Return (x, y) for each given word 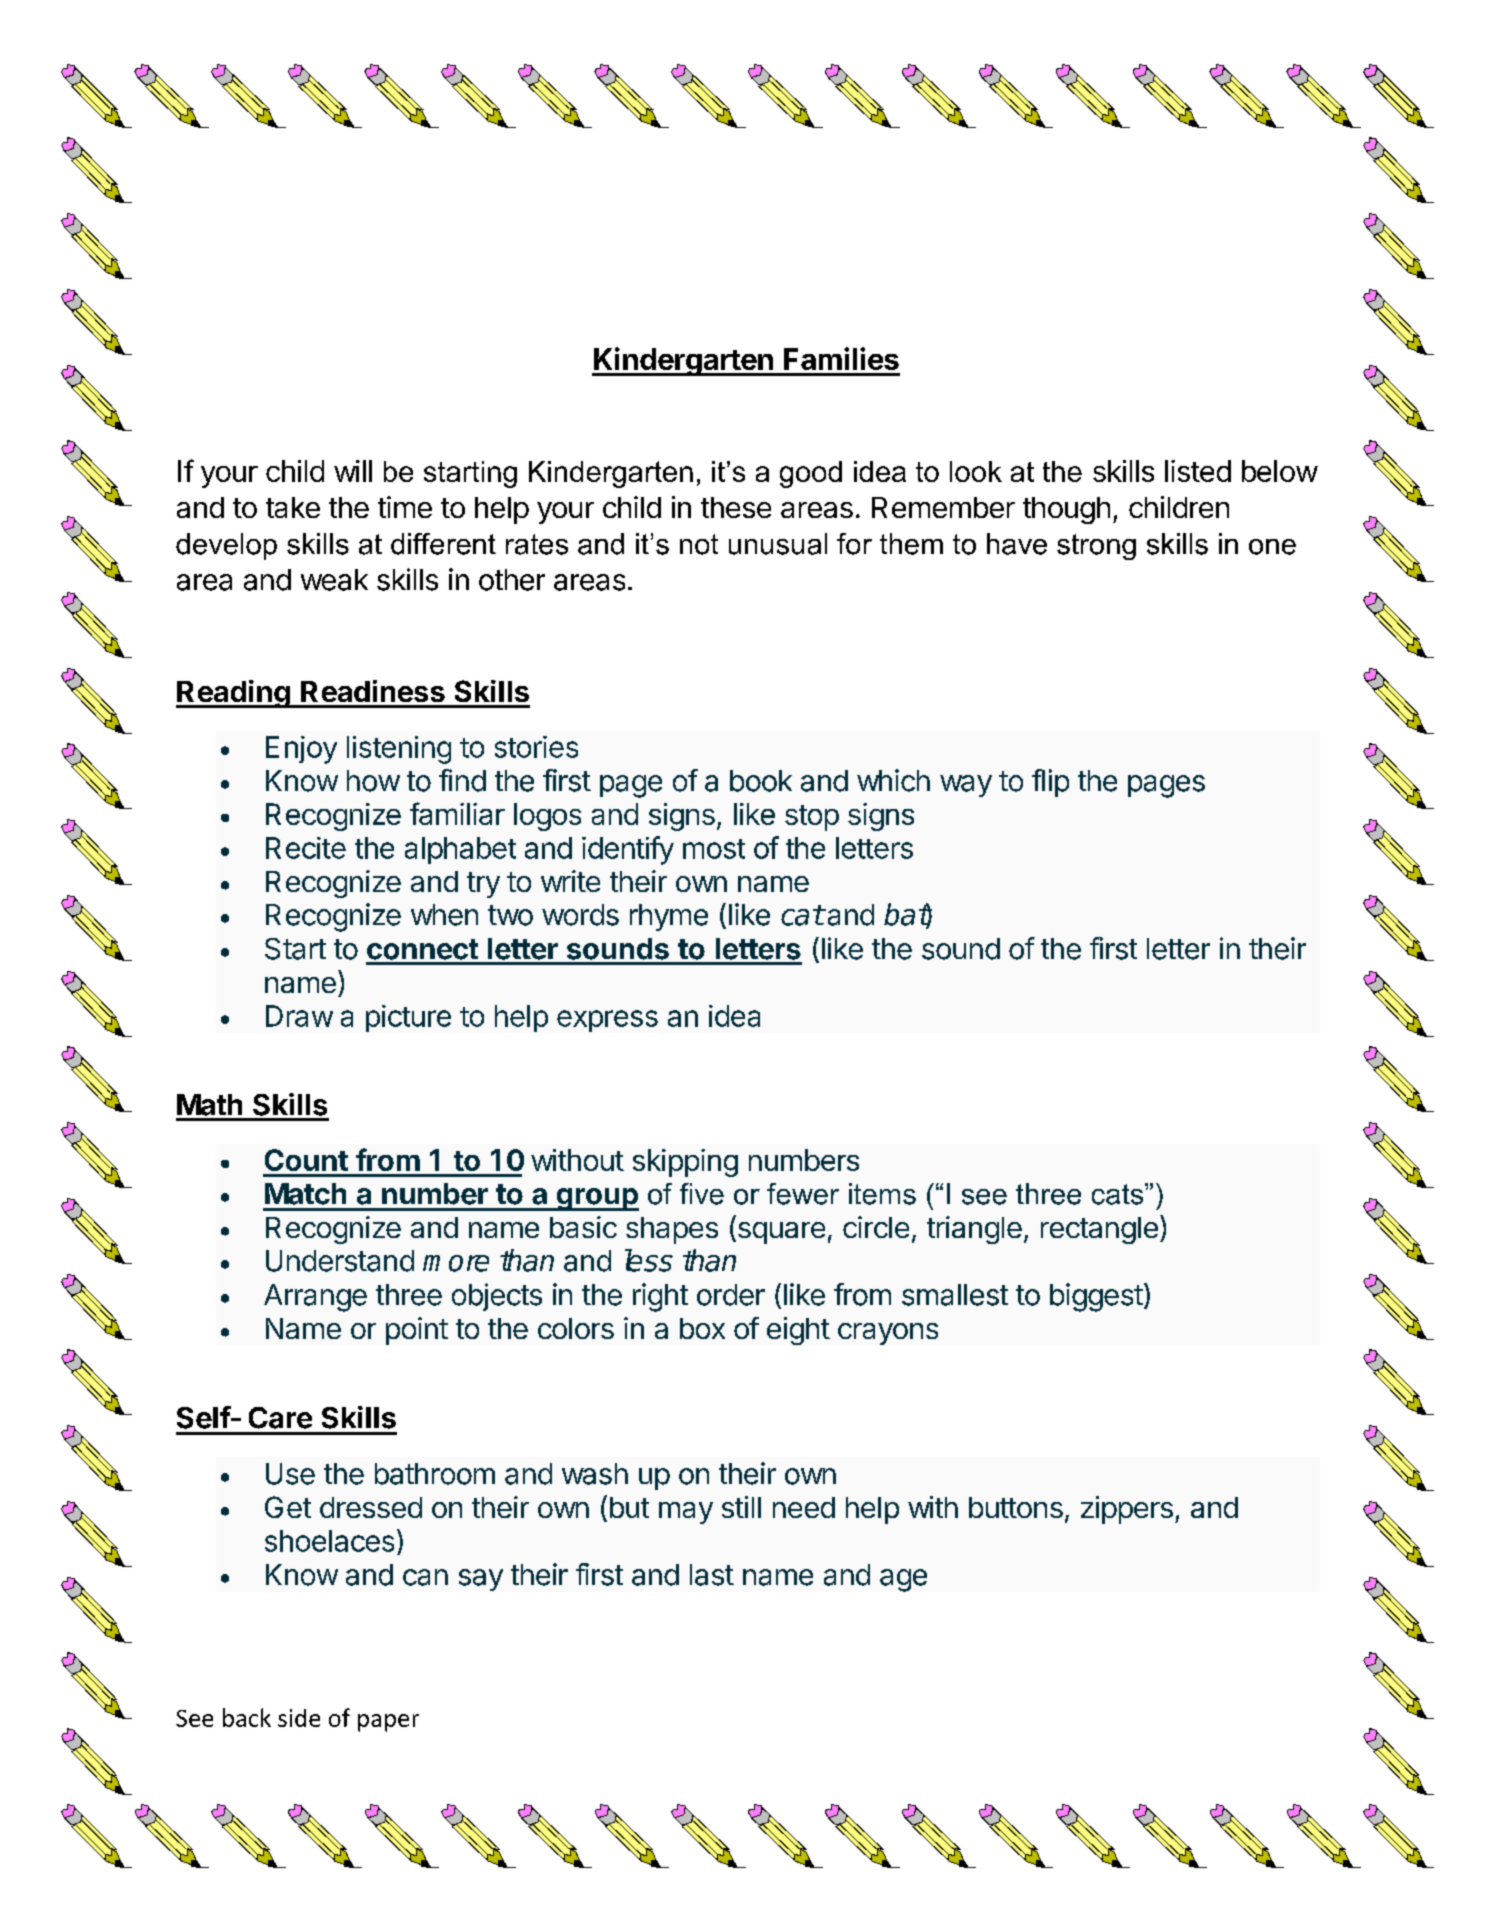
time (405, 507)
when (444, 915)
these (736, 507)
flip (1050, 783)
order (731, 1295)
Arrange (315, 1298)
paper (388, 1723)
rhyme (669, 917)
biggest (1096, 1297)
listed (1198, 471)
